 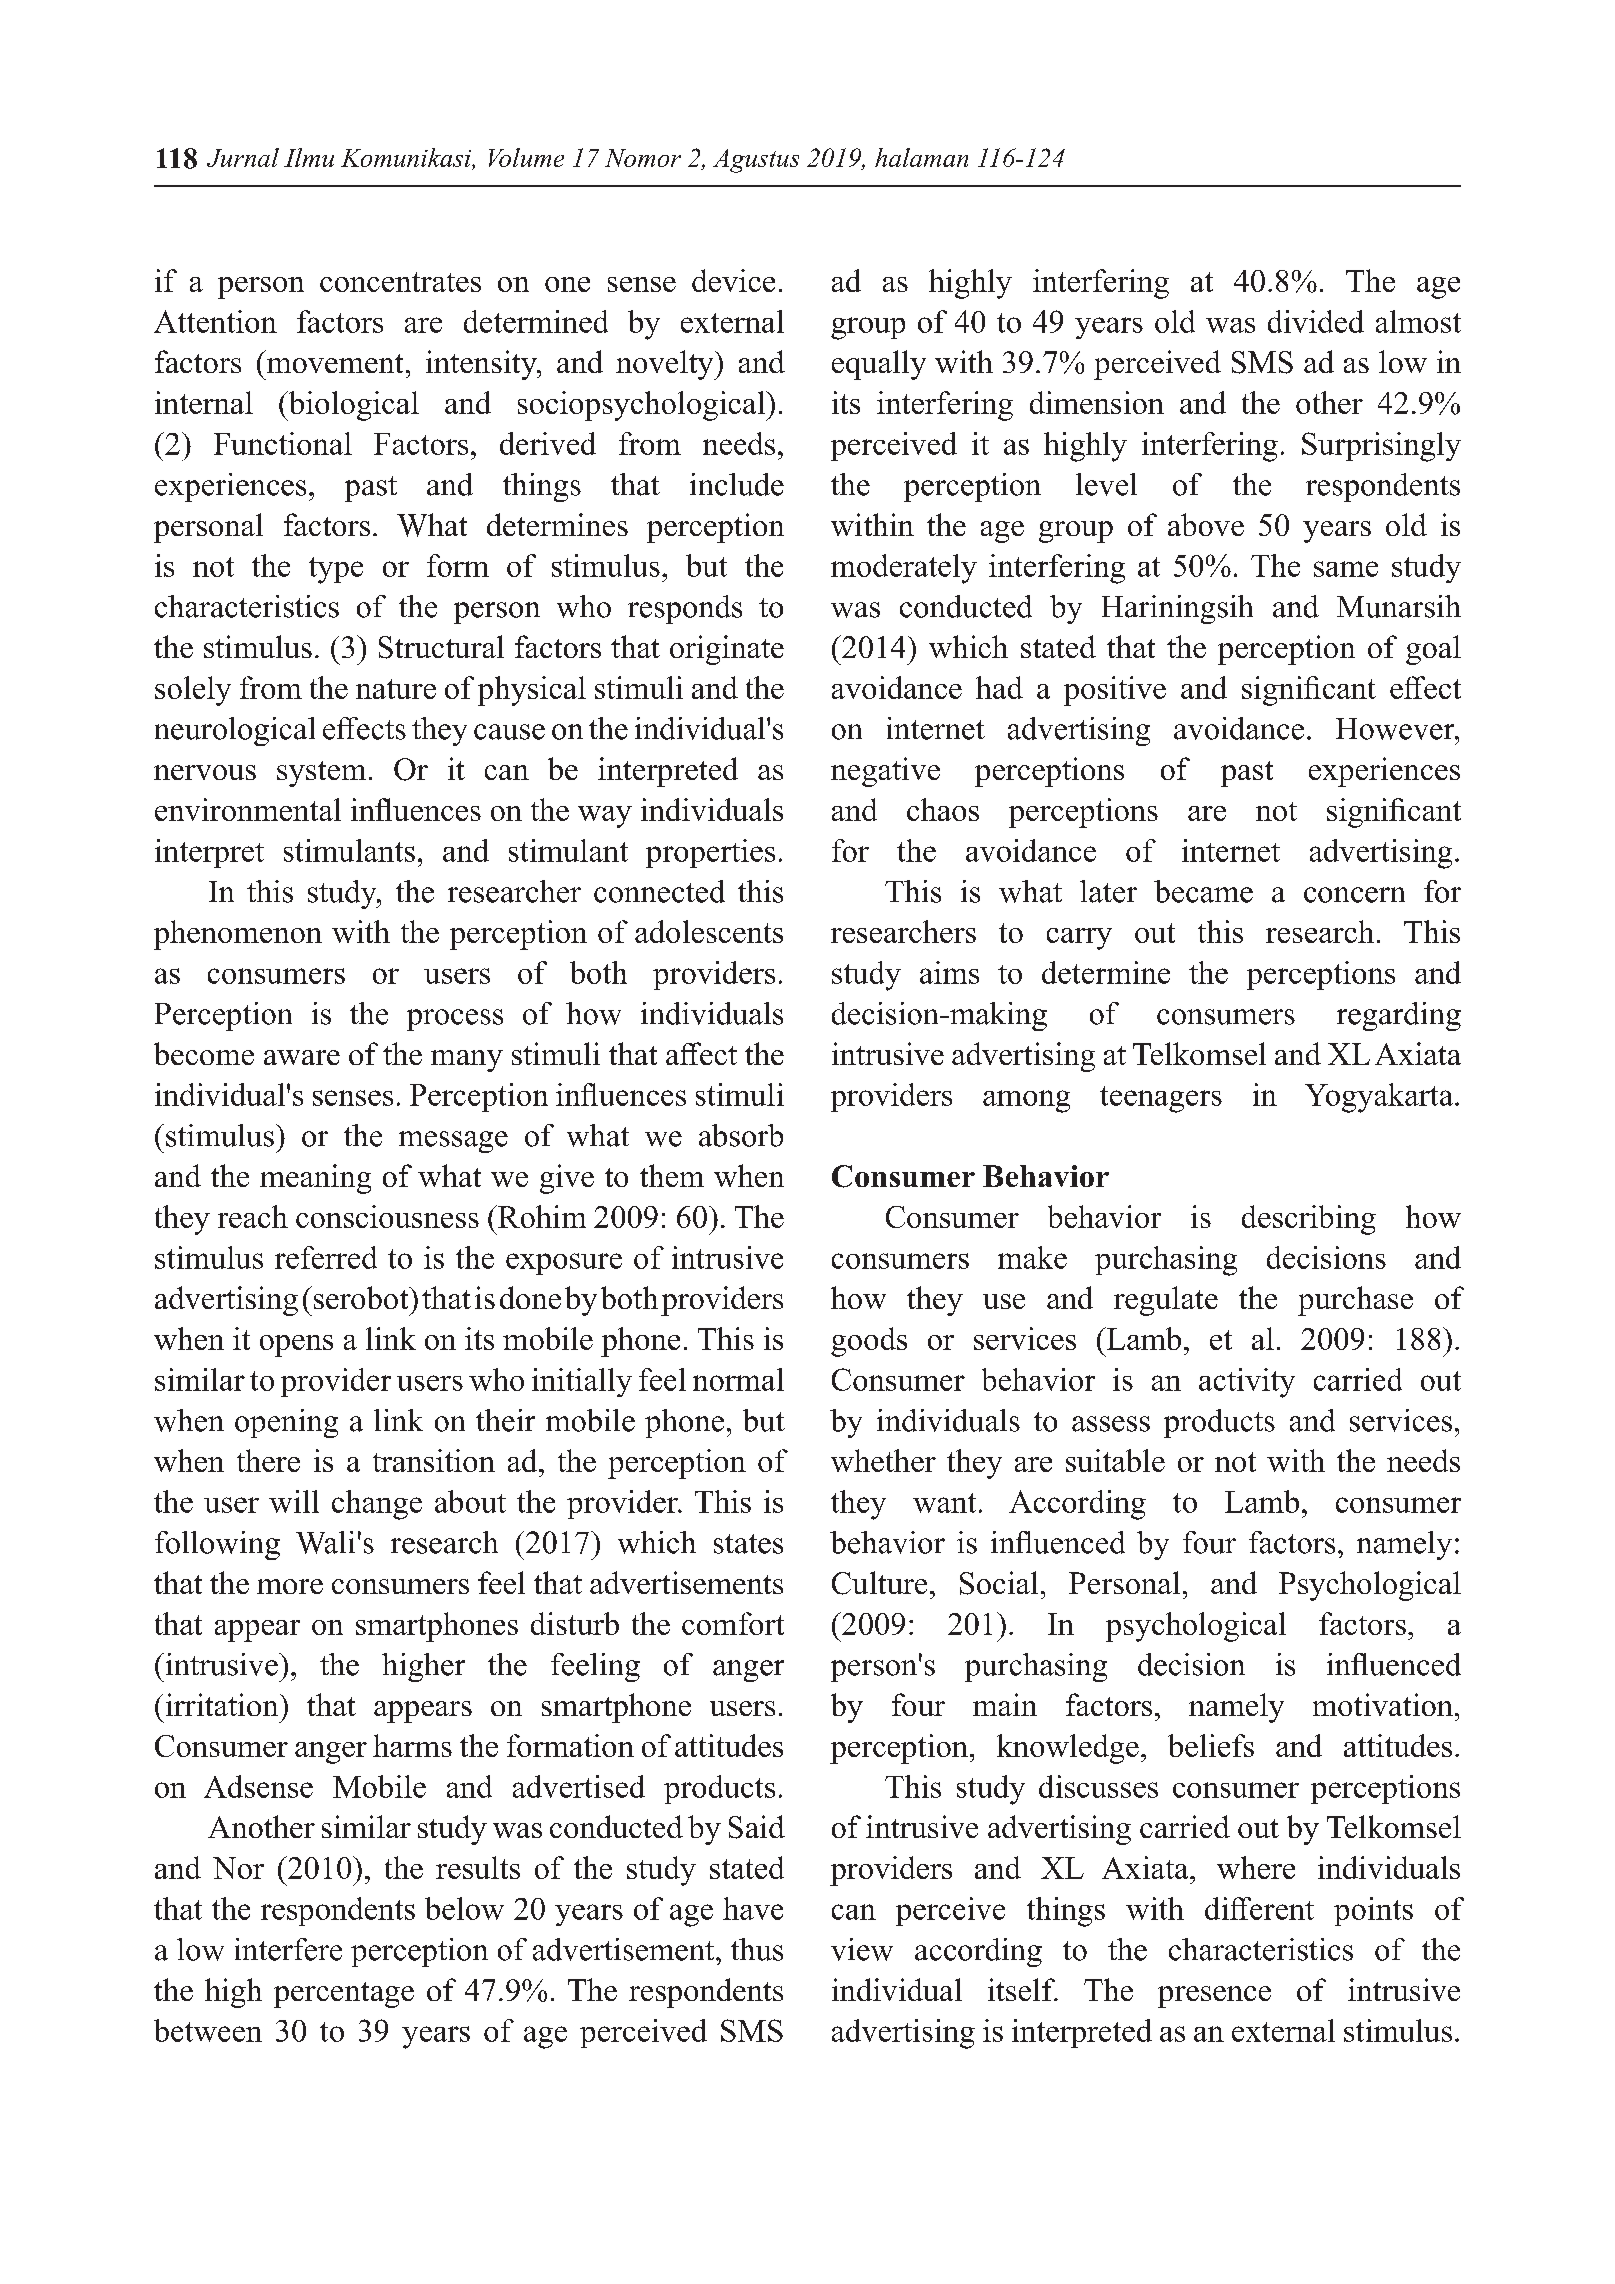 I want to click on absorb, so click(x=741, y=1135).
